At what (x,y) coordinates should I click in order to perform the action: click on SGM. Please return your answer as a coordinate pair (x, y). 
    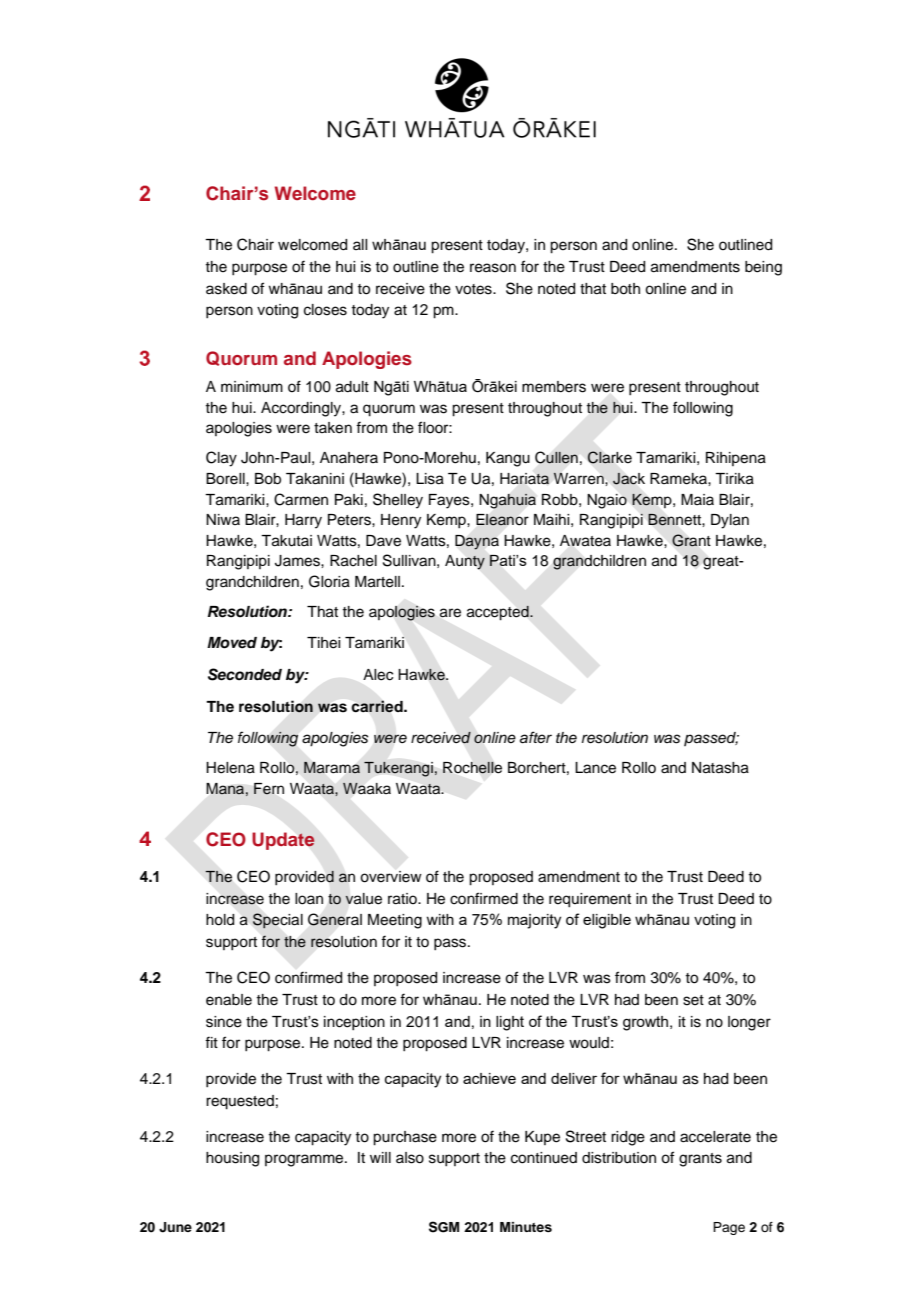
    Looking at the image, I should click on (444, 1227).
